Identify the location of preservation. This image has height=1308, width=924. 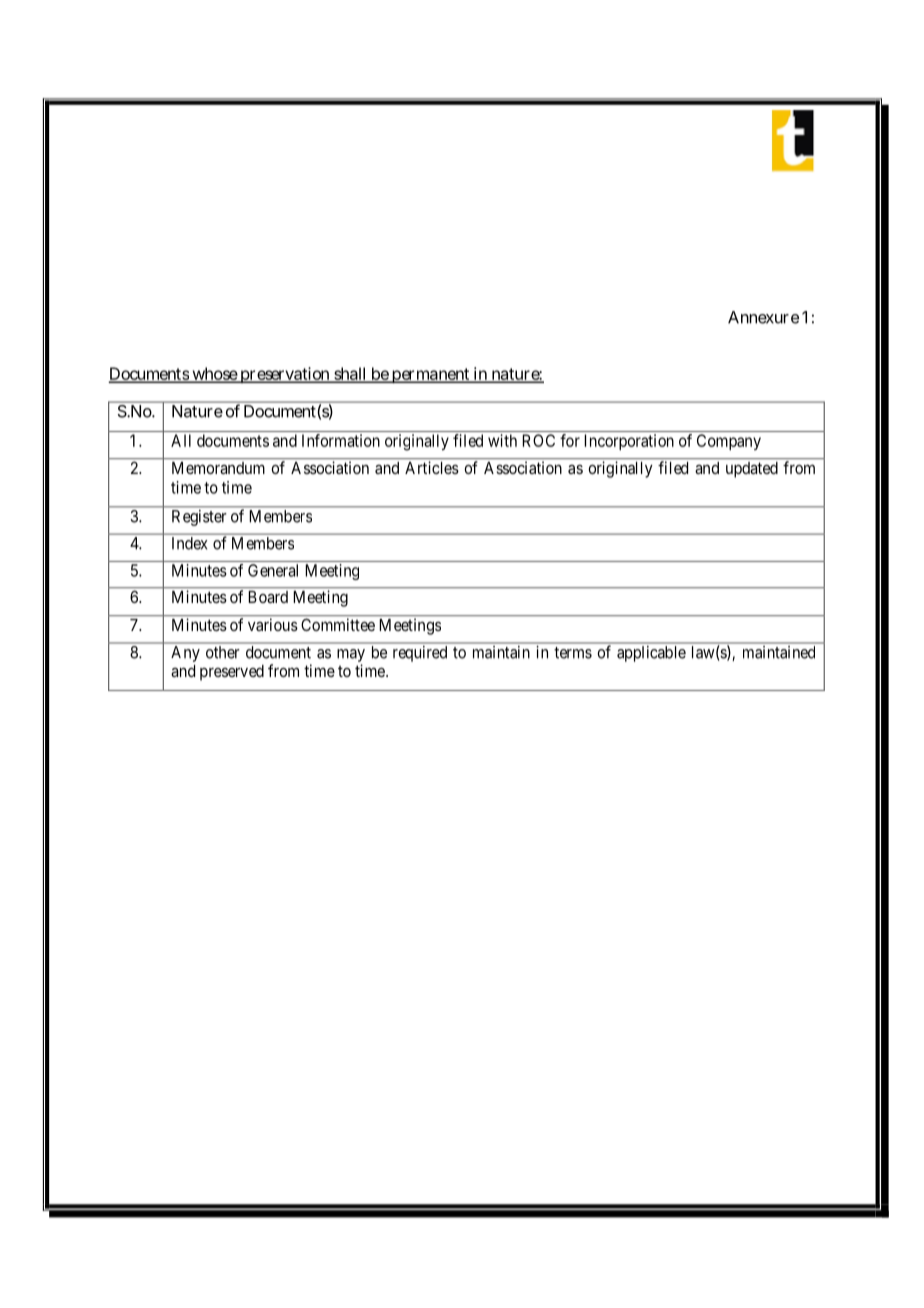
(285, 375).
